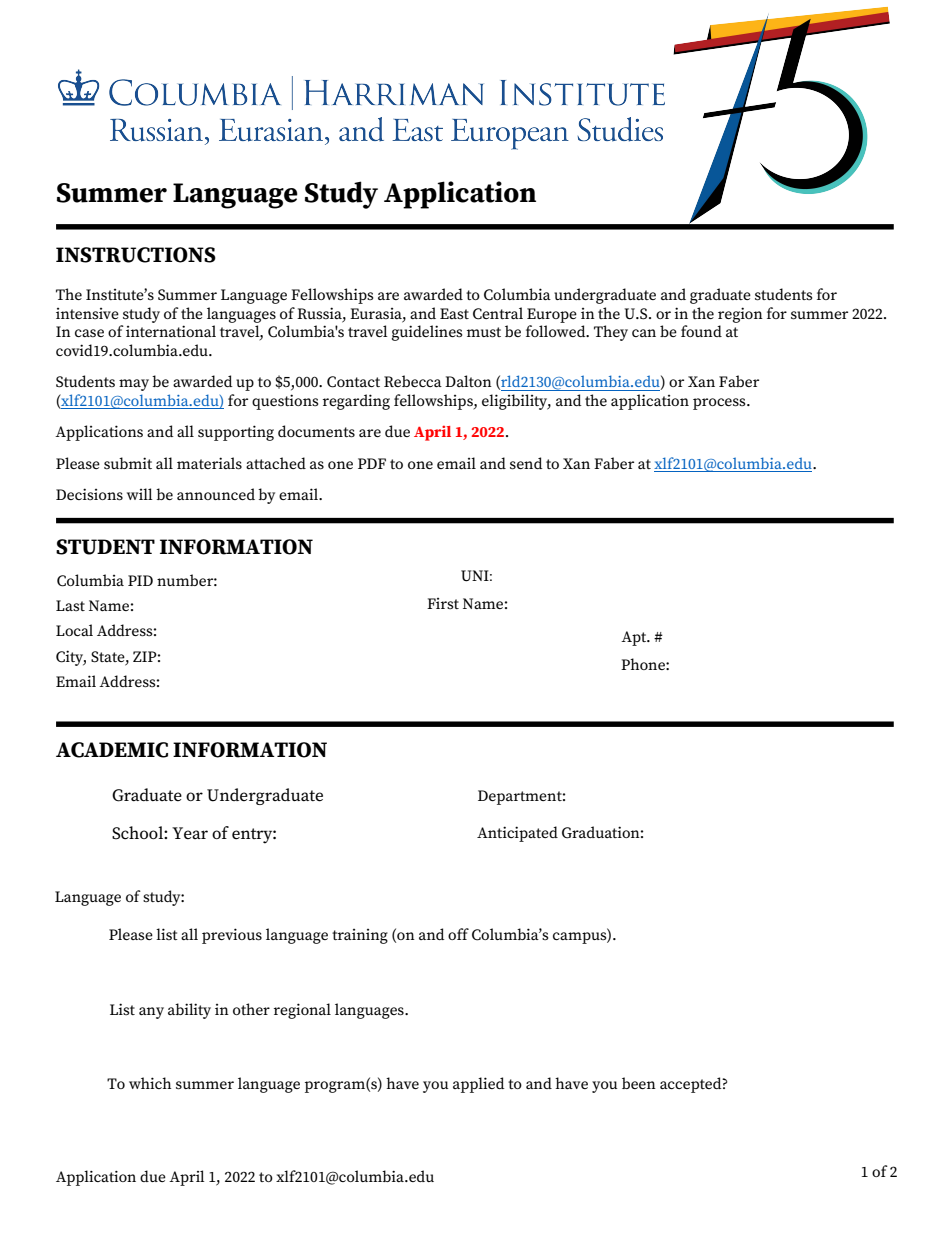 This page has width=952, height=1233. Describe the element at coordinates (190, 833) in the page. I see `Year` at that location.
